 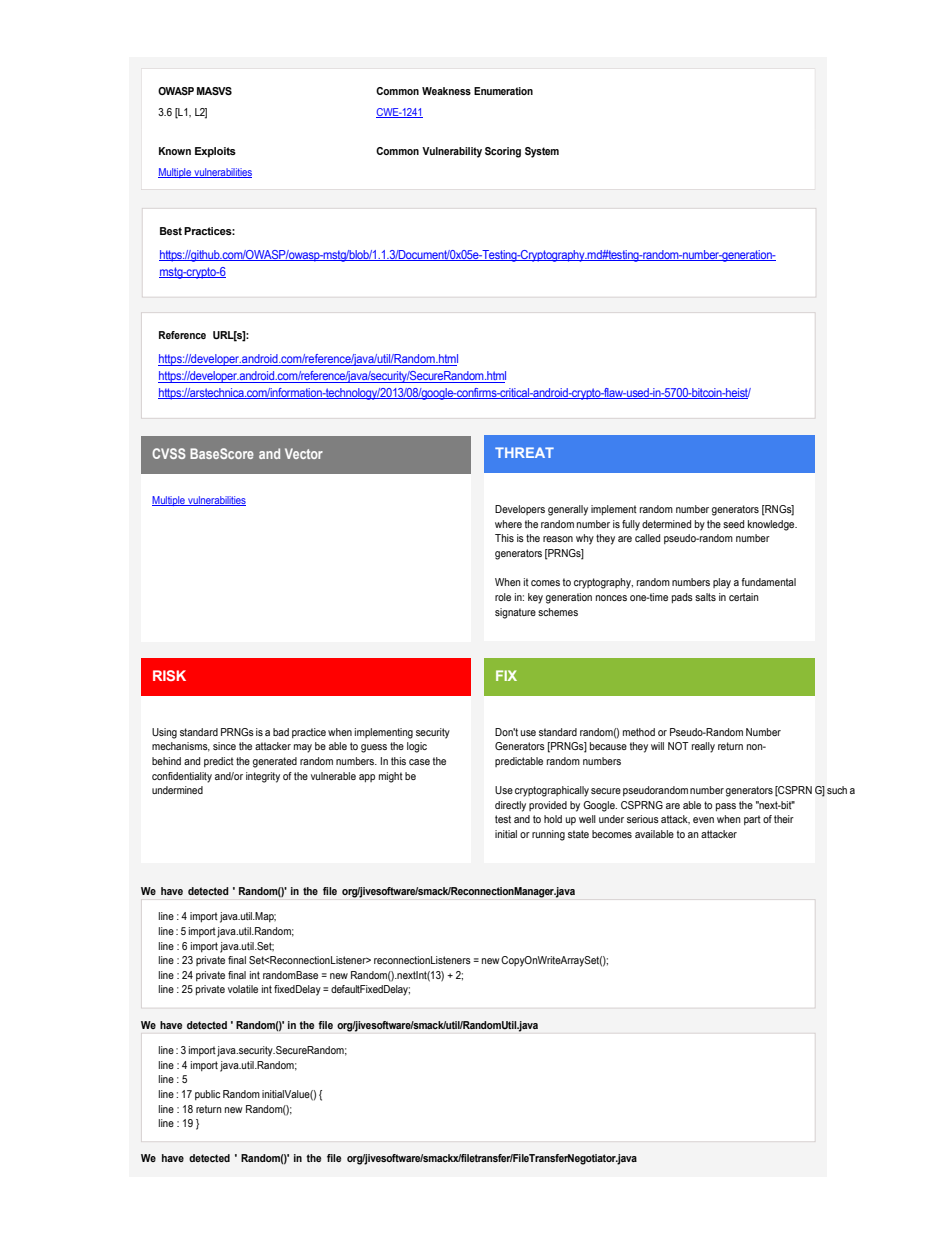 I want to click on seed, so click(x=733, y=524).
